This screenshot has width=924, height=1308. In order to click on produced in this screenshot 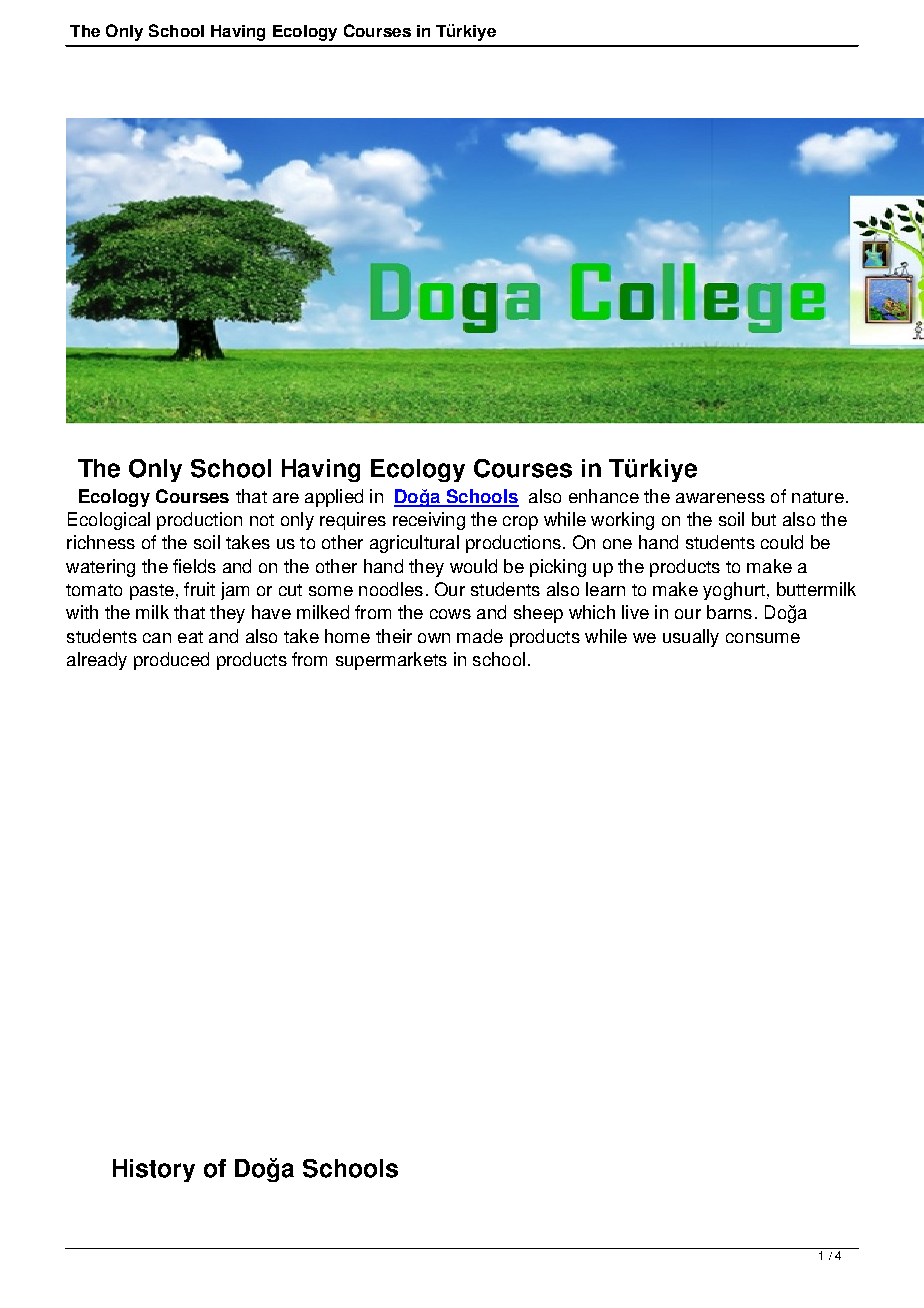, I will do `click(171, 661)`.
